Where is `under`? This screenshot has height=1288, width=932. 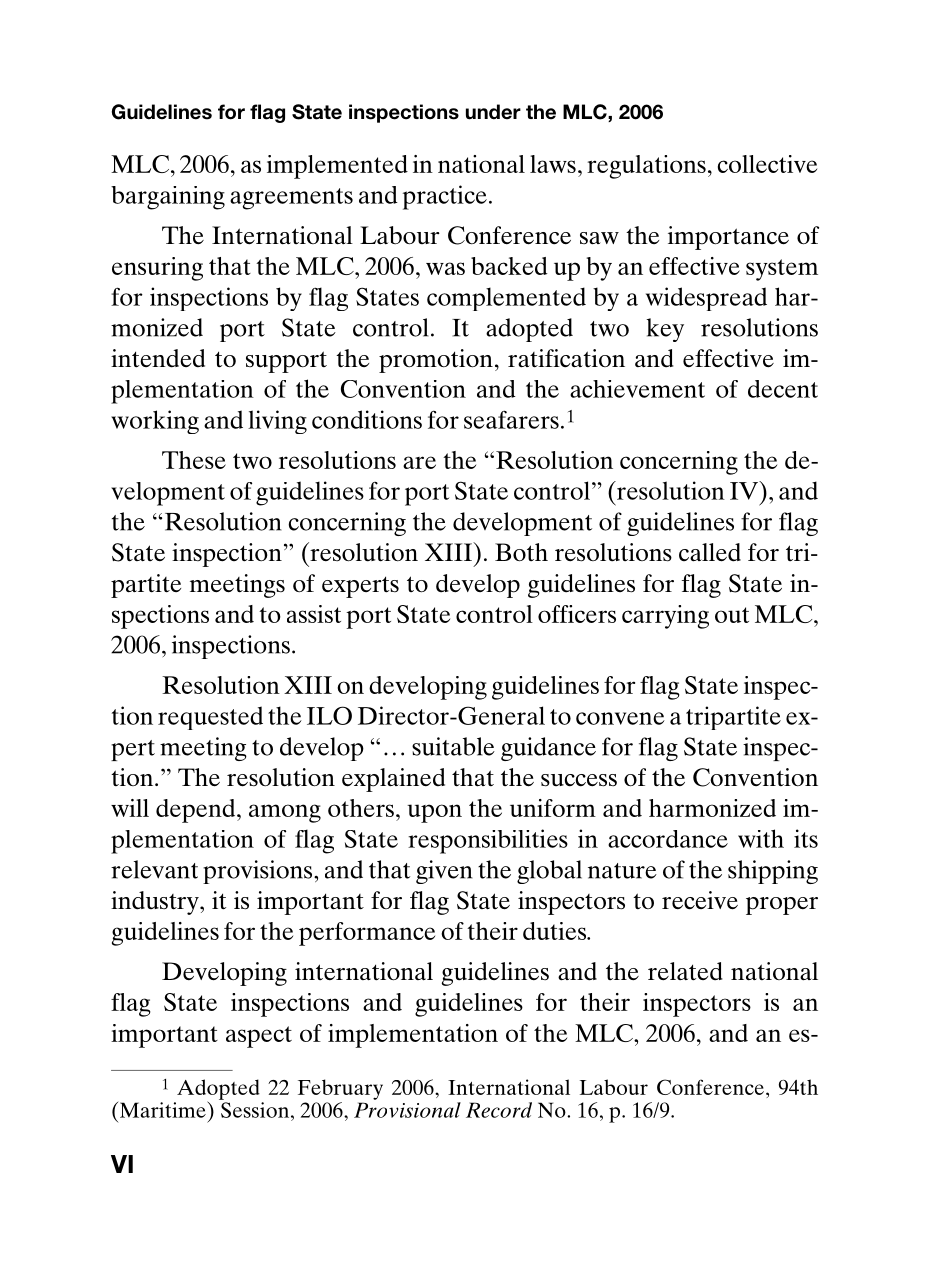 under is located at coordinates (493, 112).
